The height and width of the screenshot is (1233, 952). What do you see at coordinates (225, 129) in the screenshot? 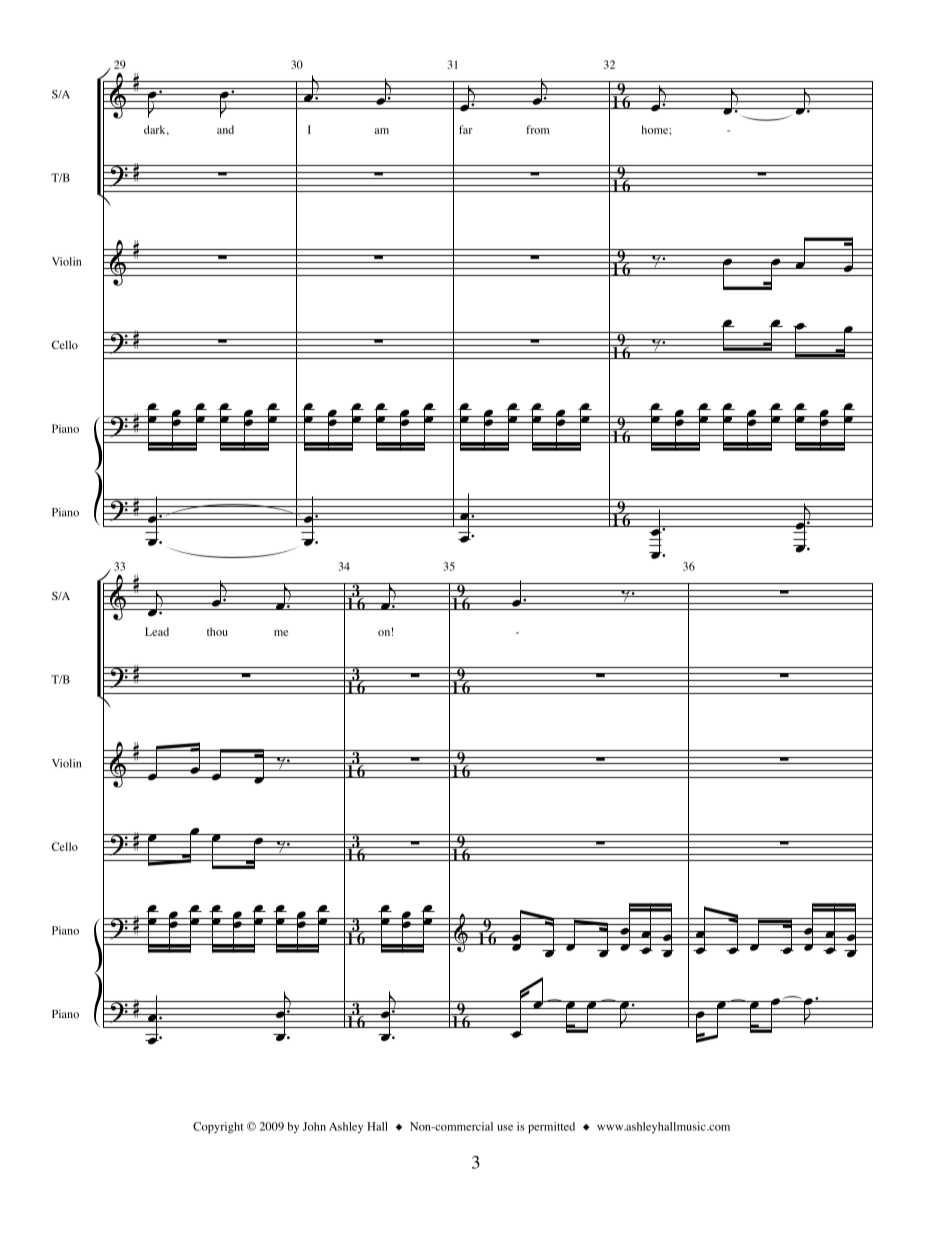
I see `and` at bounding box center [225, 129].
